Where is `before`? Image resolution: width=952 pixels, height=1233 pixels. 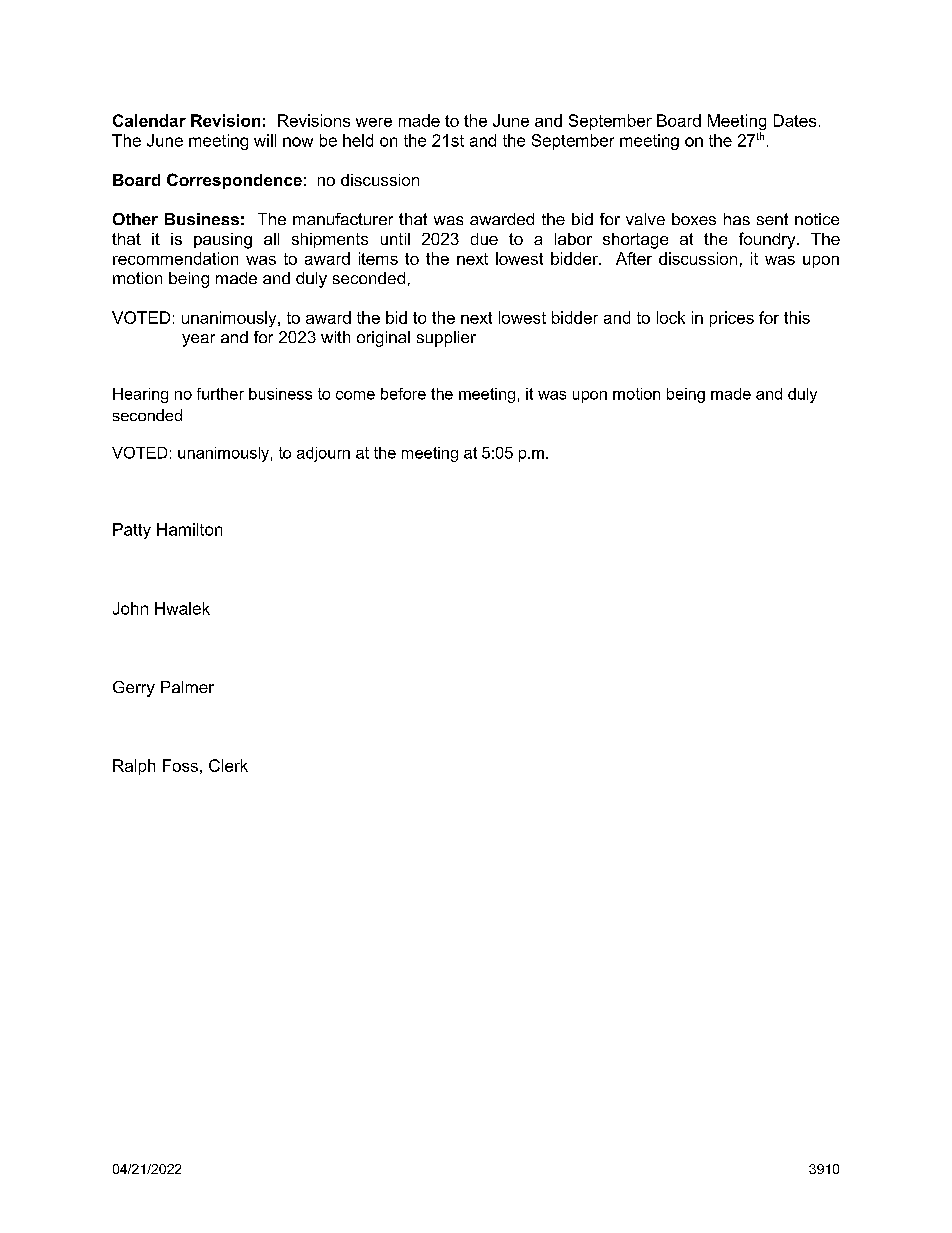
before is located at coordinates (403, 394).
